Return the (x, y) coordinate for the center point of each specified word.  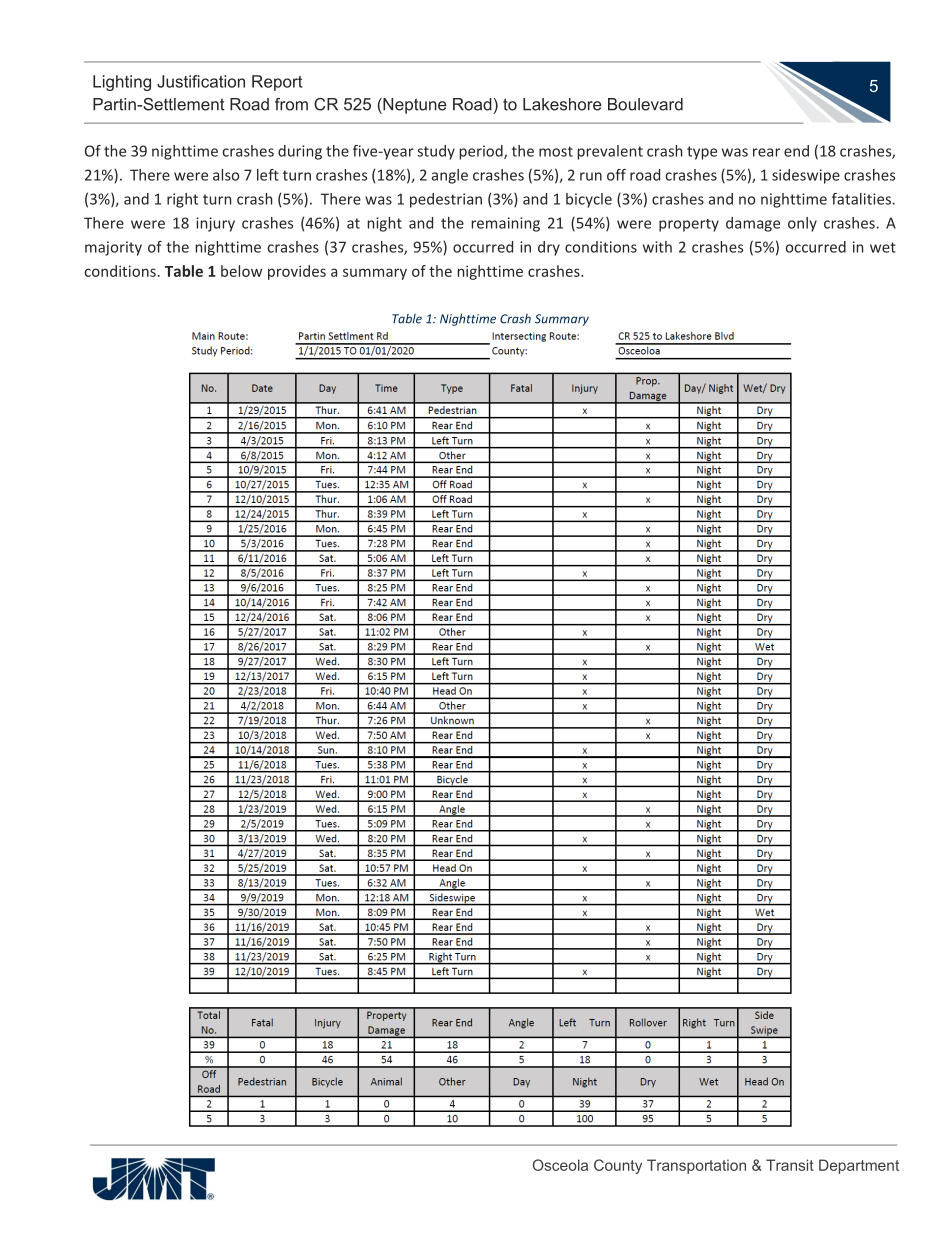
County (618, 1166)
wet (883, 247)
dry (549, 248)
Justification (201, 81)
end (796, 151)
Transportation (696, 1166)
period (482, 152)
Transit (790, 1165)
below (241, 271)
